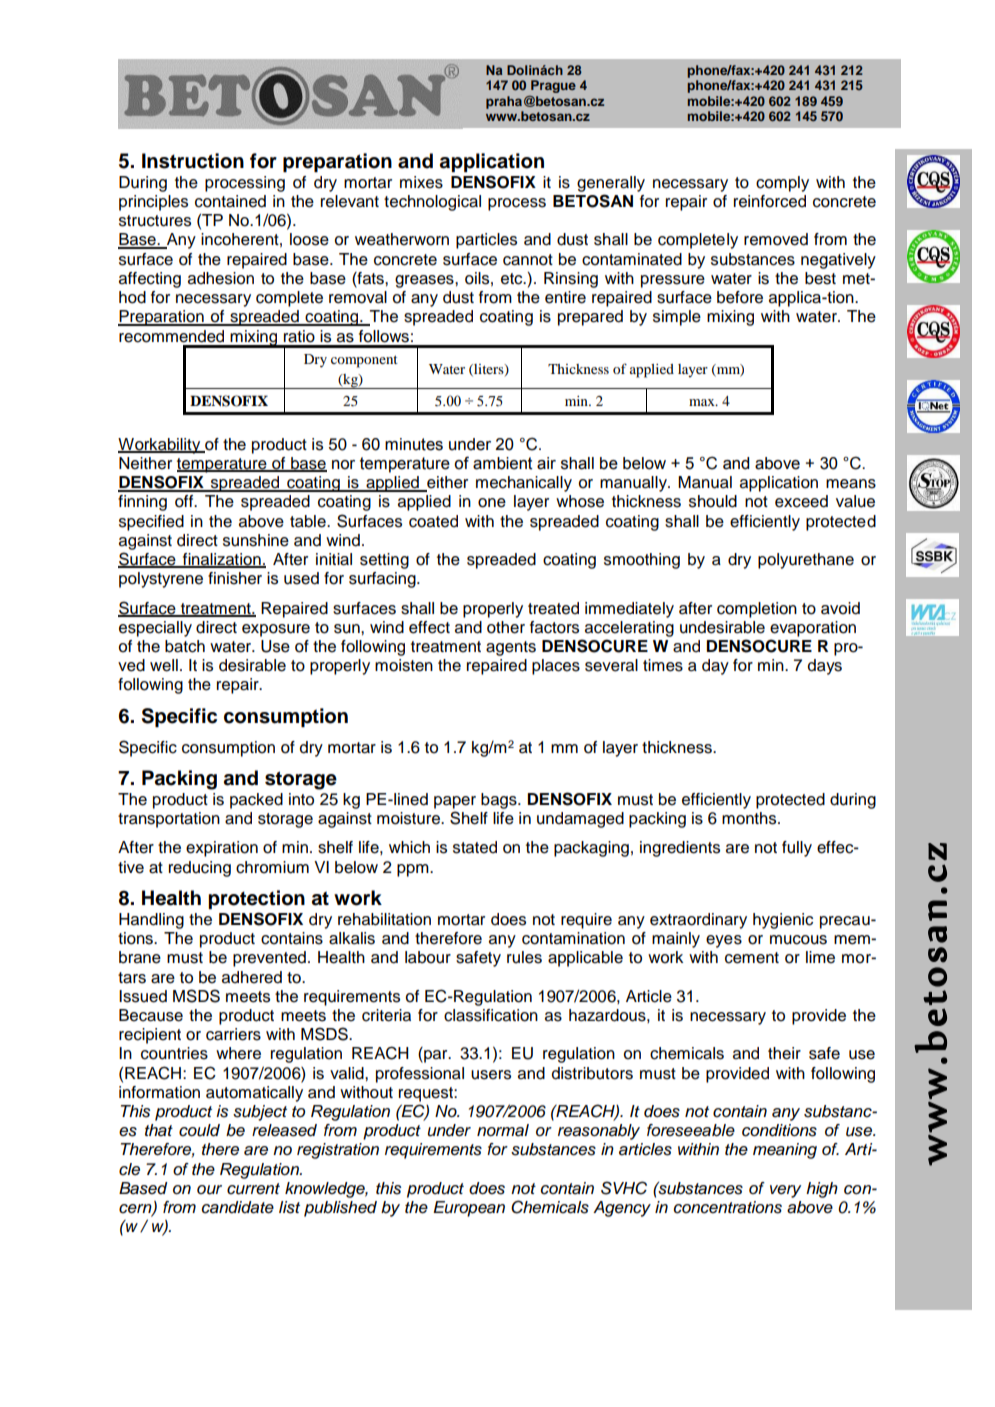 The width and height of the page is (995, 1407). Describe the element at coordinates (553, 86) in the page. I see `Prague` at that location.
